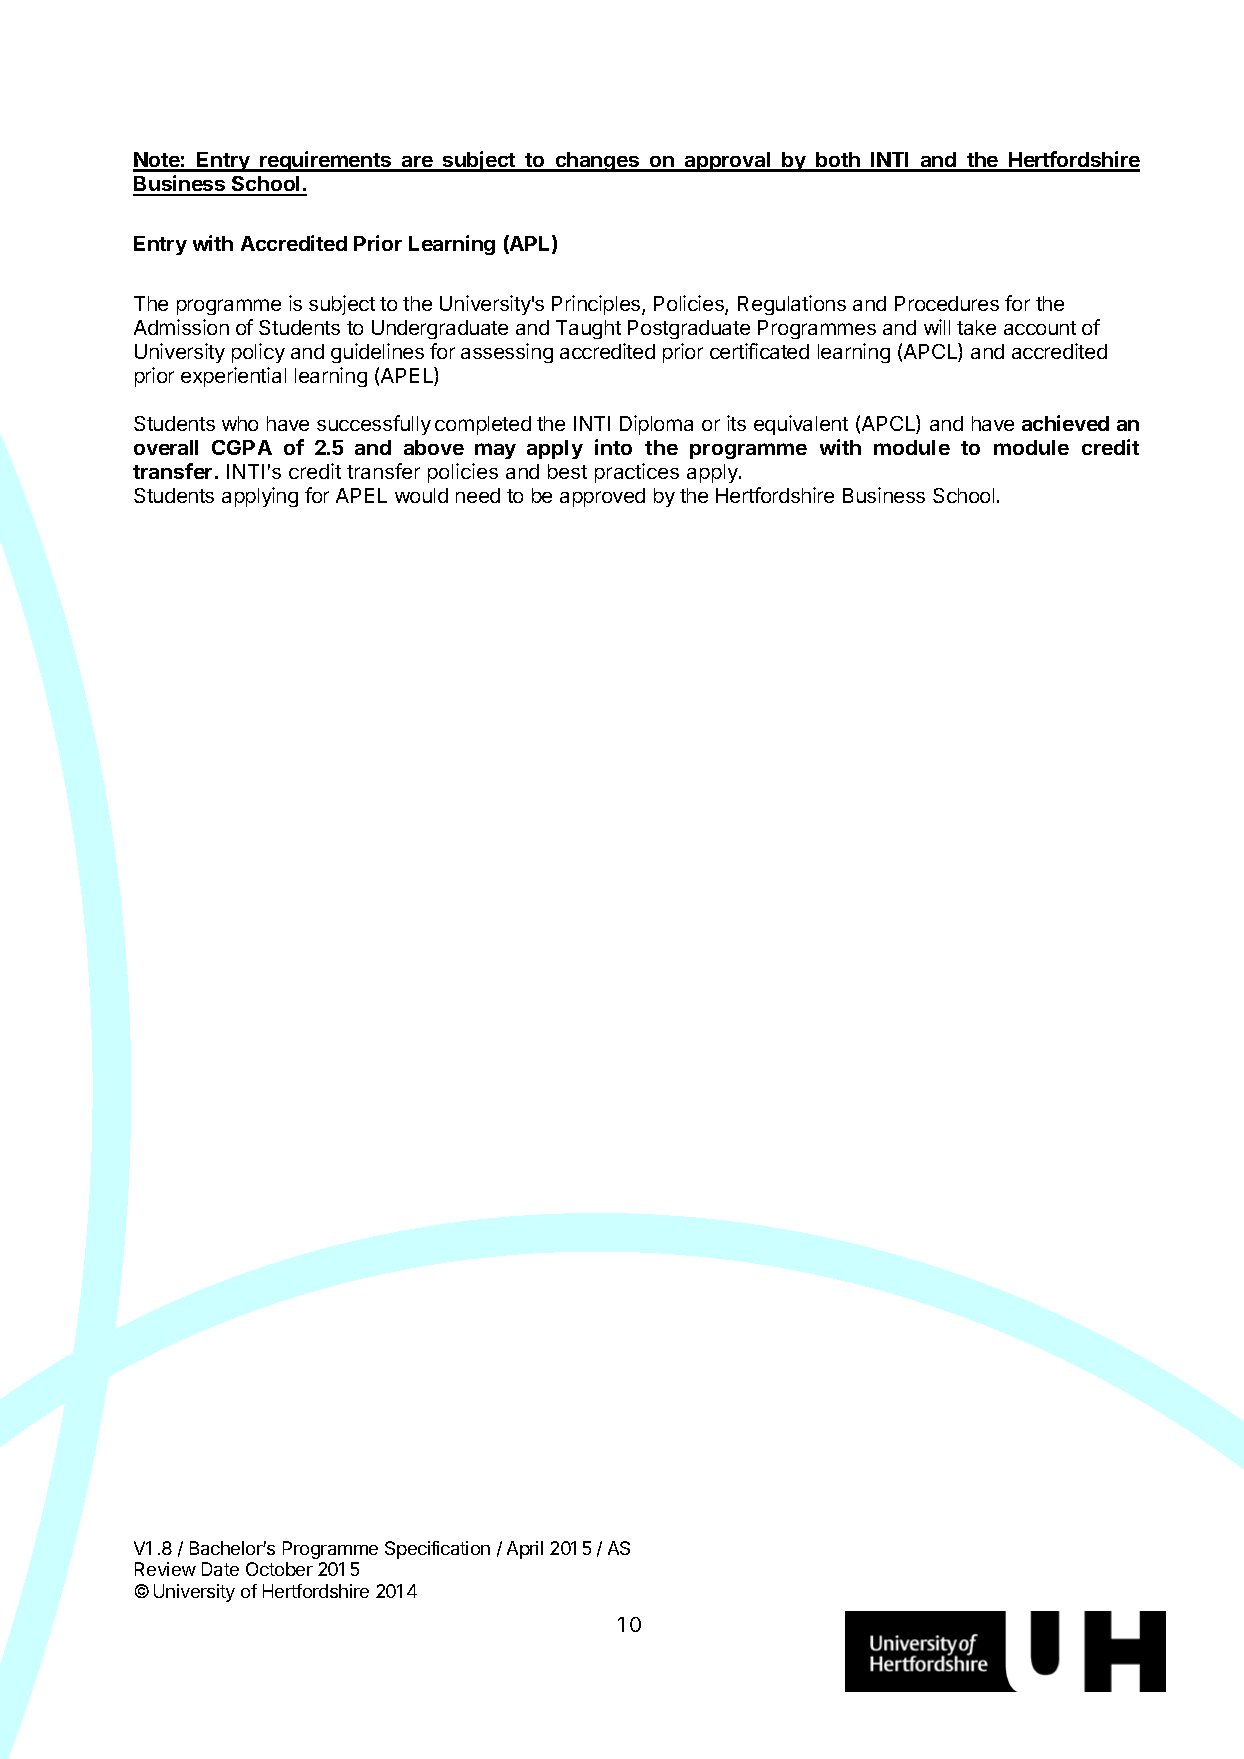  I want to click on October, so click(279, 1569).
